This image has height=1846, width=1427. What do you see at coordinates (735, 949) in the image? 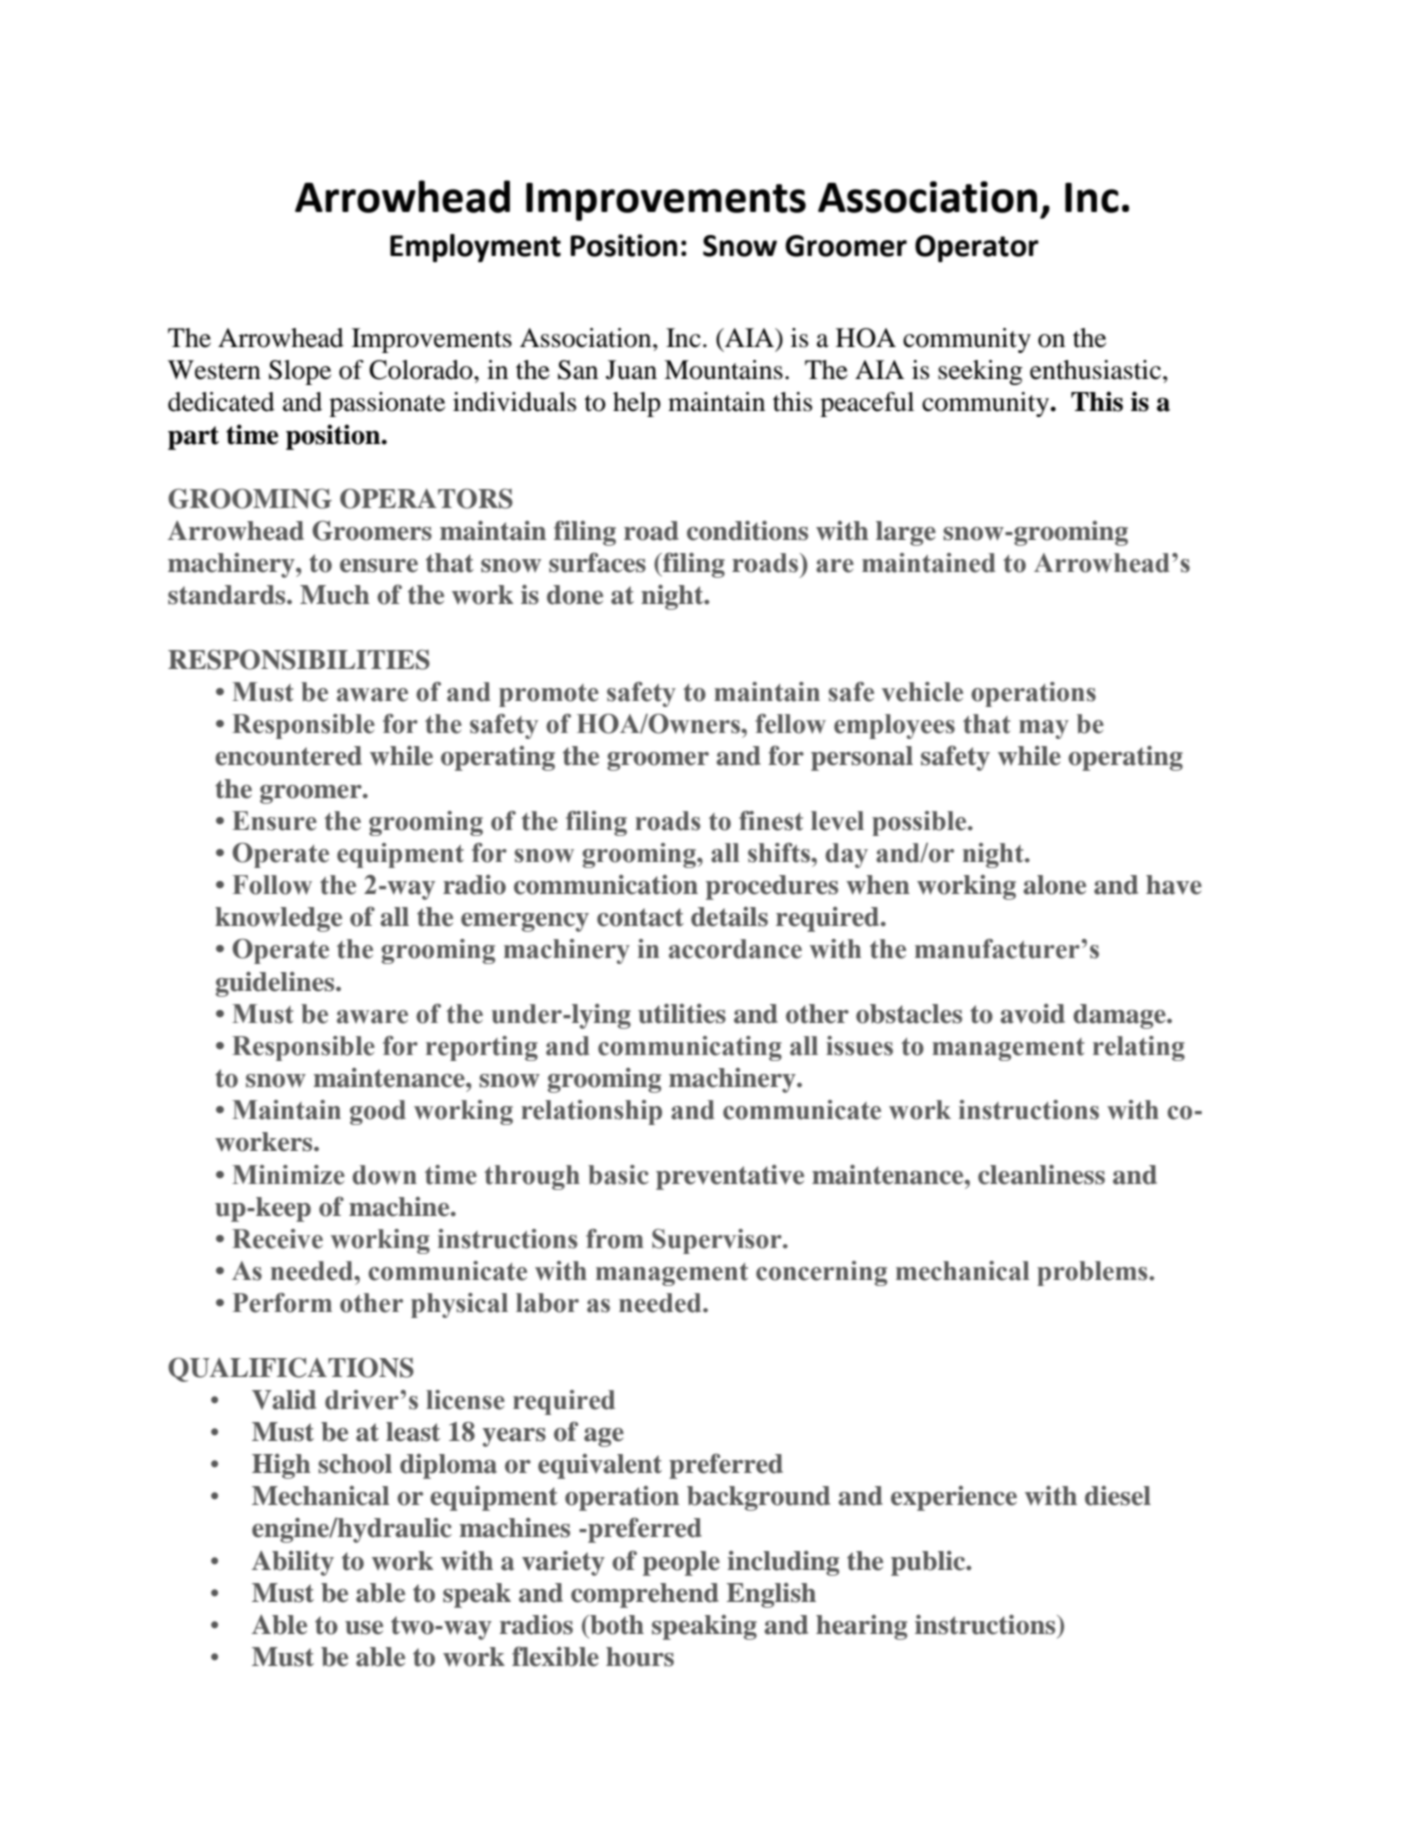
I see `accordance` at bounding box center [735, 949].
